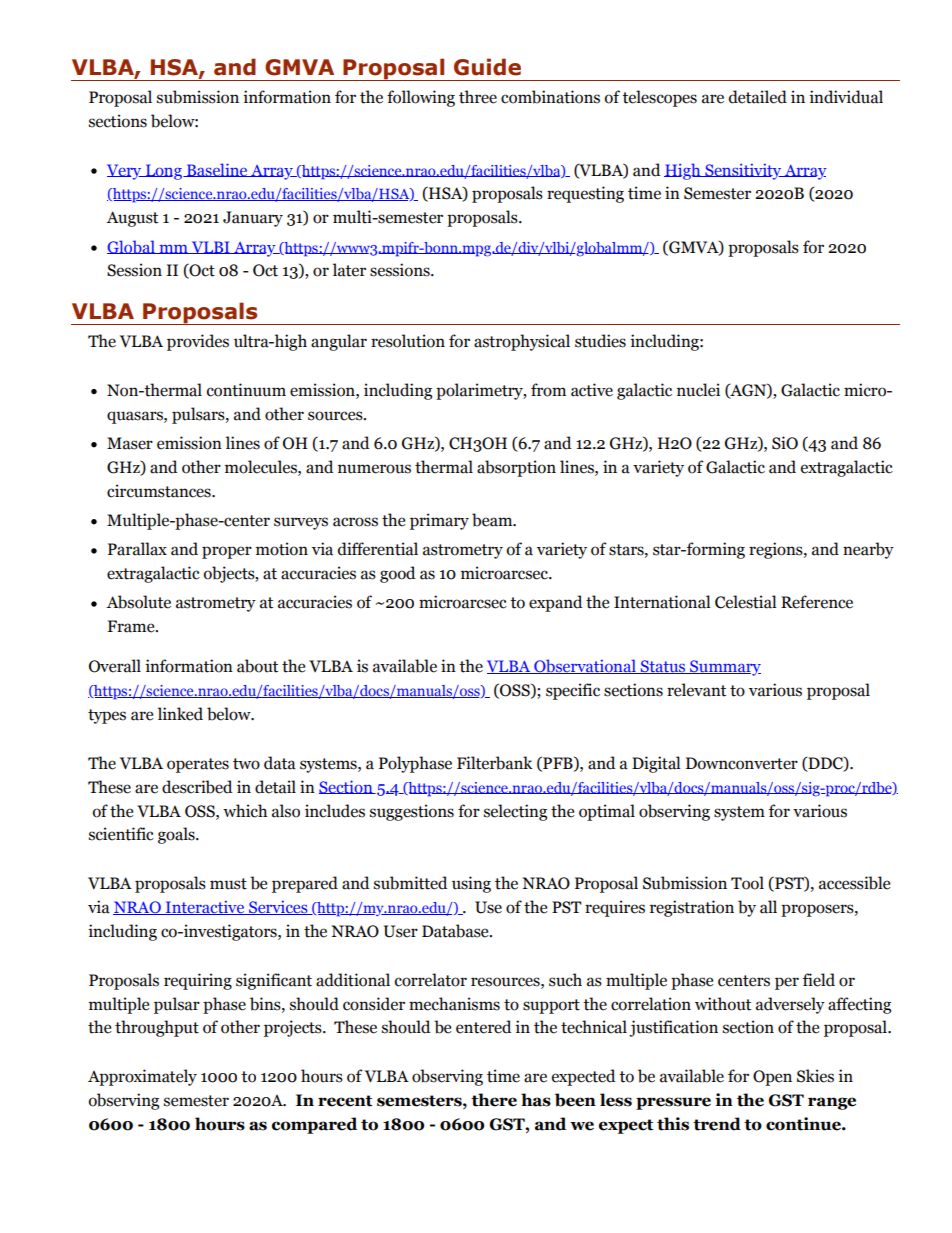 The width and height of the screenshot is (952, 1233). I want to click on nuclei, so click(698, 390).
